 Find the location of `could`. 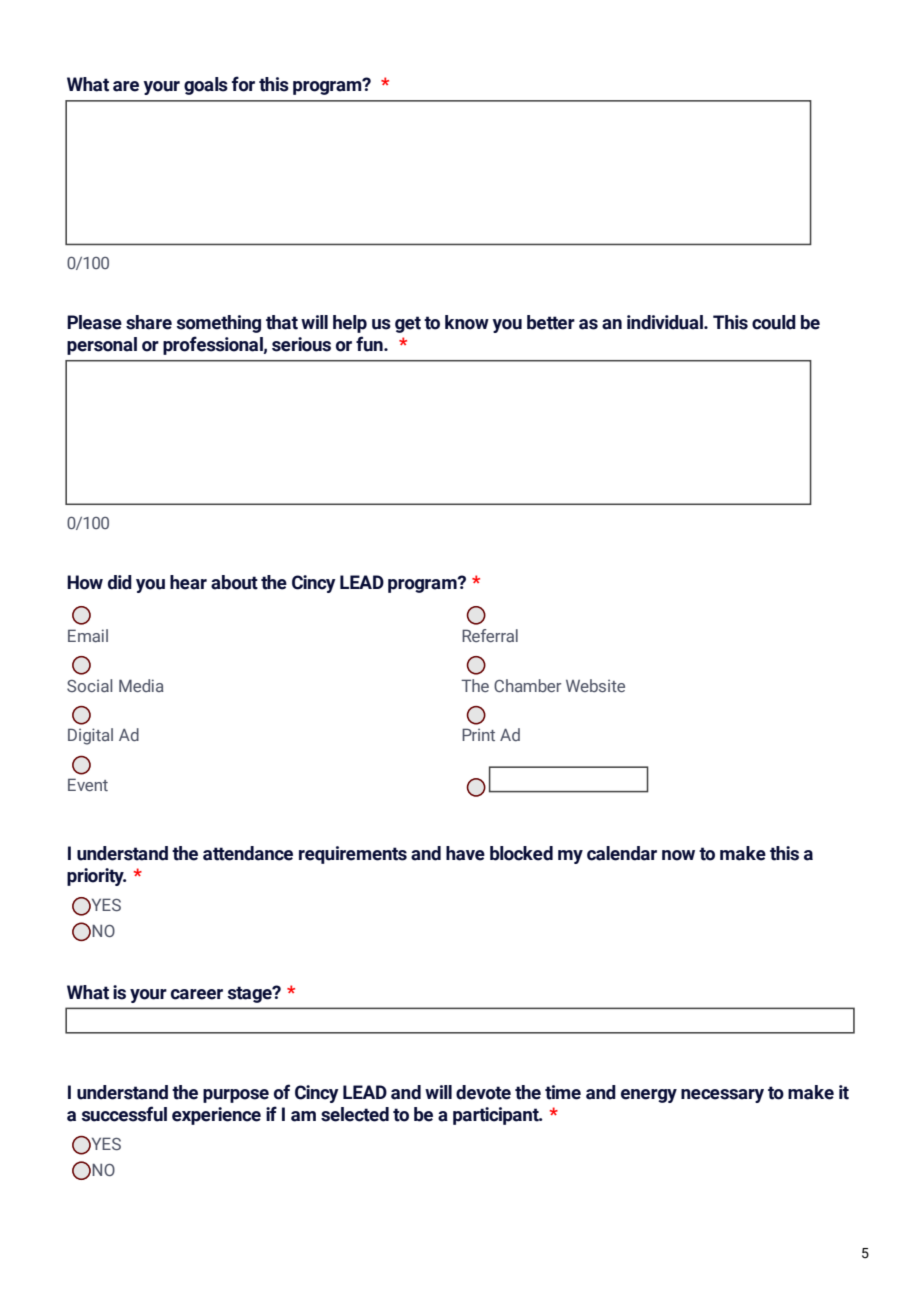

could is located at coordinates (774, 322).
